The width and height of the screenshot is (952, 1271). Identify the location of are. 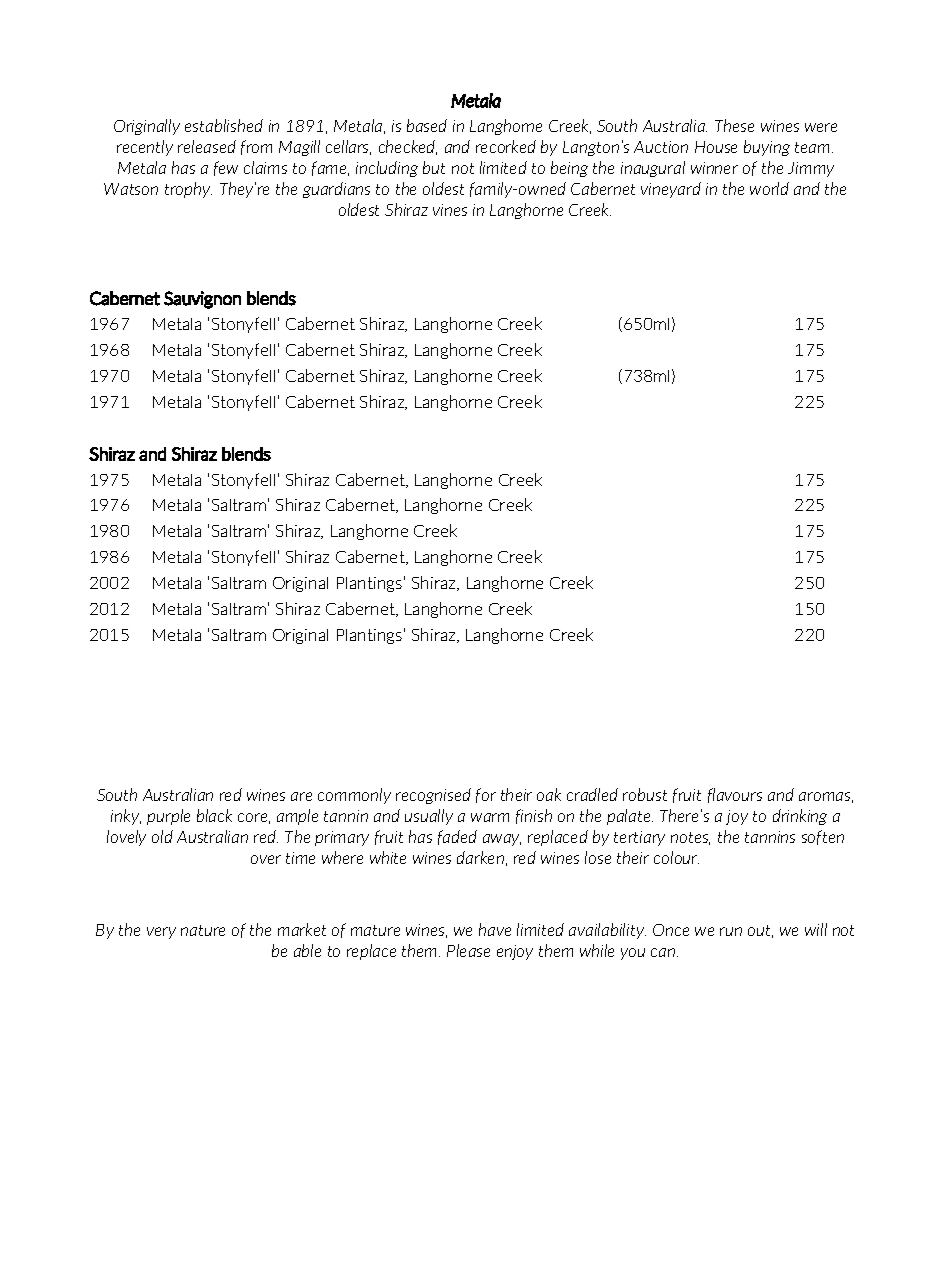
(301, 796).
